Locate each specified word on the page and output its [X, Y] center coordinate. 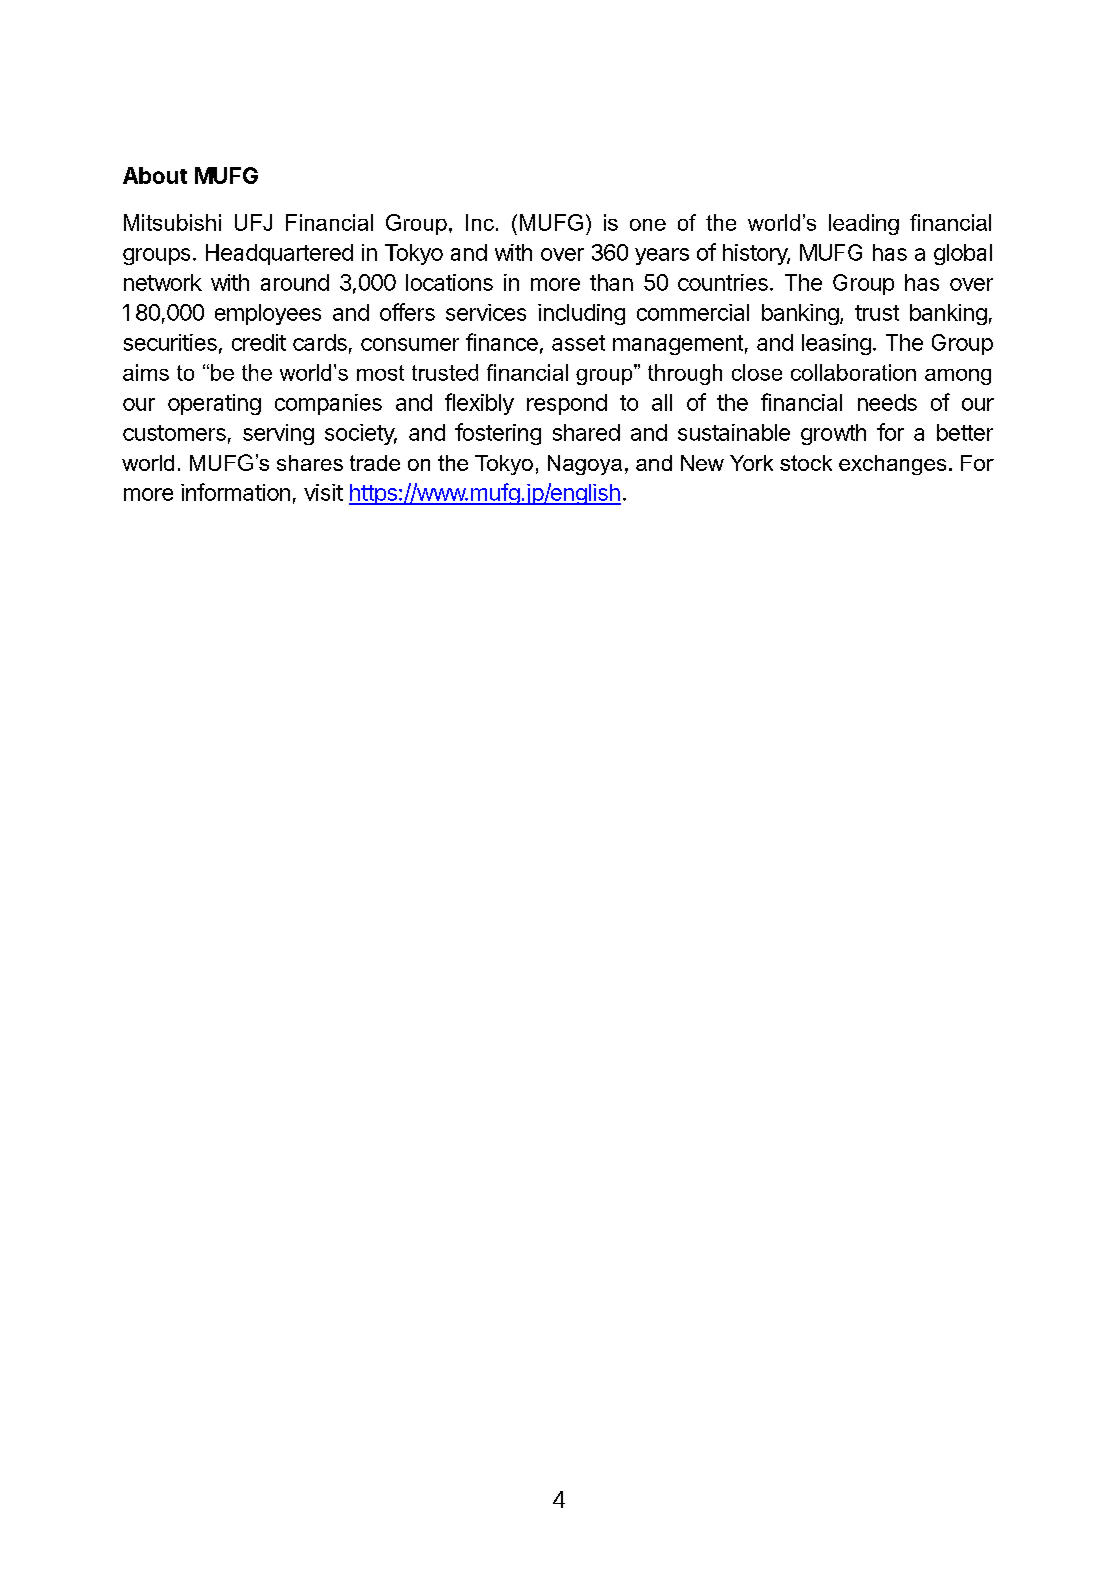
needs [887, 402]
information [235, 492]
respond [567, 404]
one [648, 225]
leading [864, 224]
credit [259, 342]
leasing [836, 344]
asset [578, 343]
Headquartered [279, 254]
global [963, 254]
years [662, 256]
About [155, 175]
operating [214, 404]
